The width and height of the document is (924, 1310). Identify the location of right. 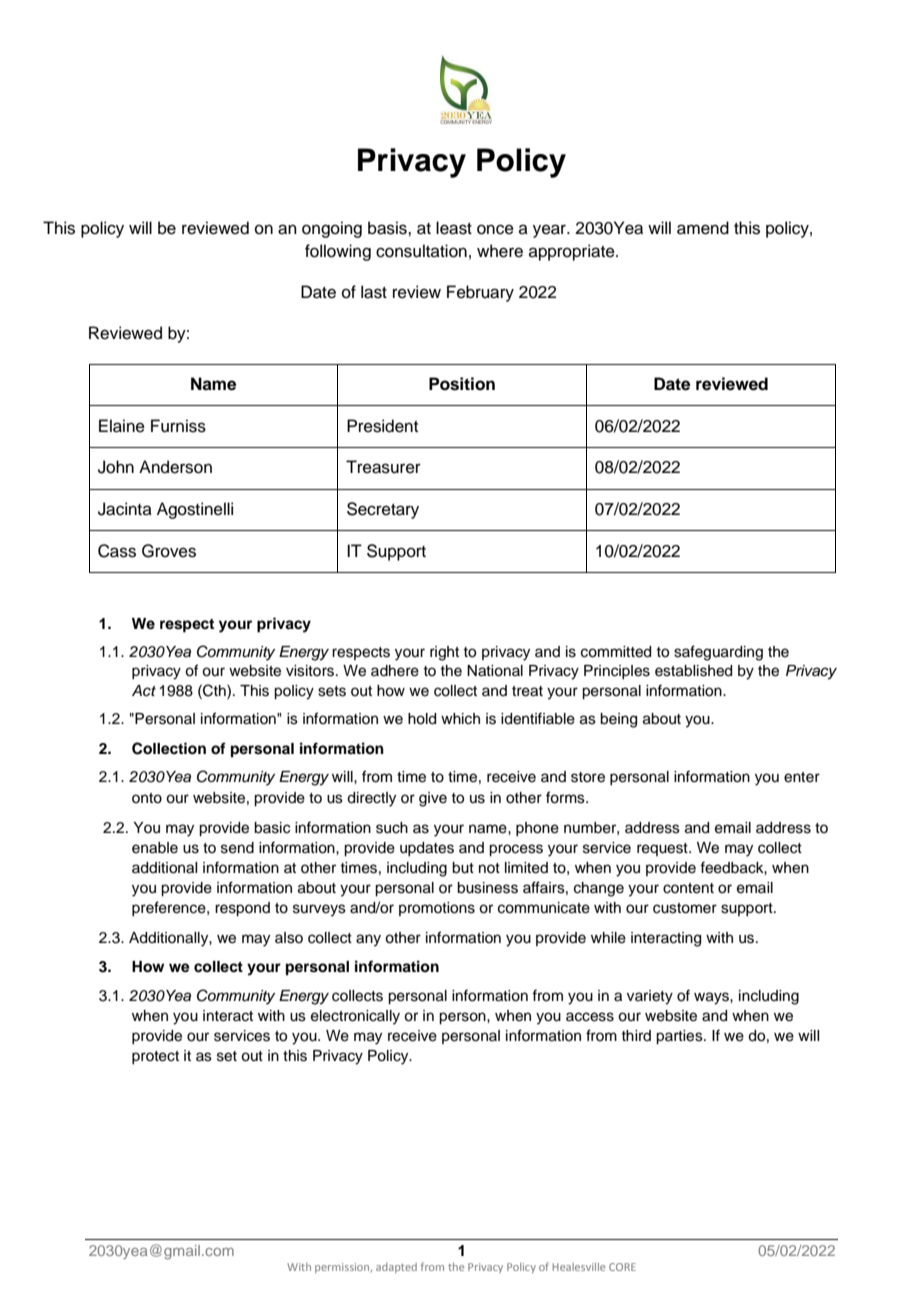
(444, 653).
